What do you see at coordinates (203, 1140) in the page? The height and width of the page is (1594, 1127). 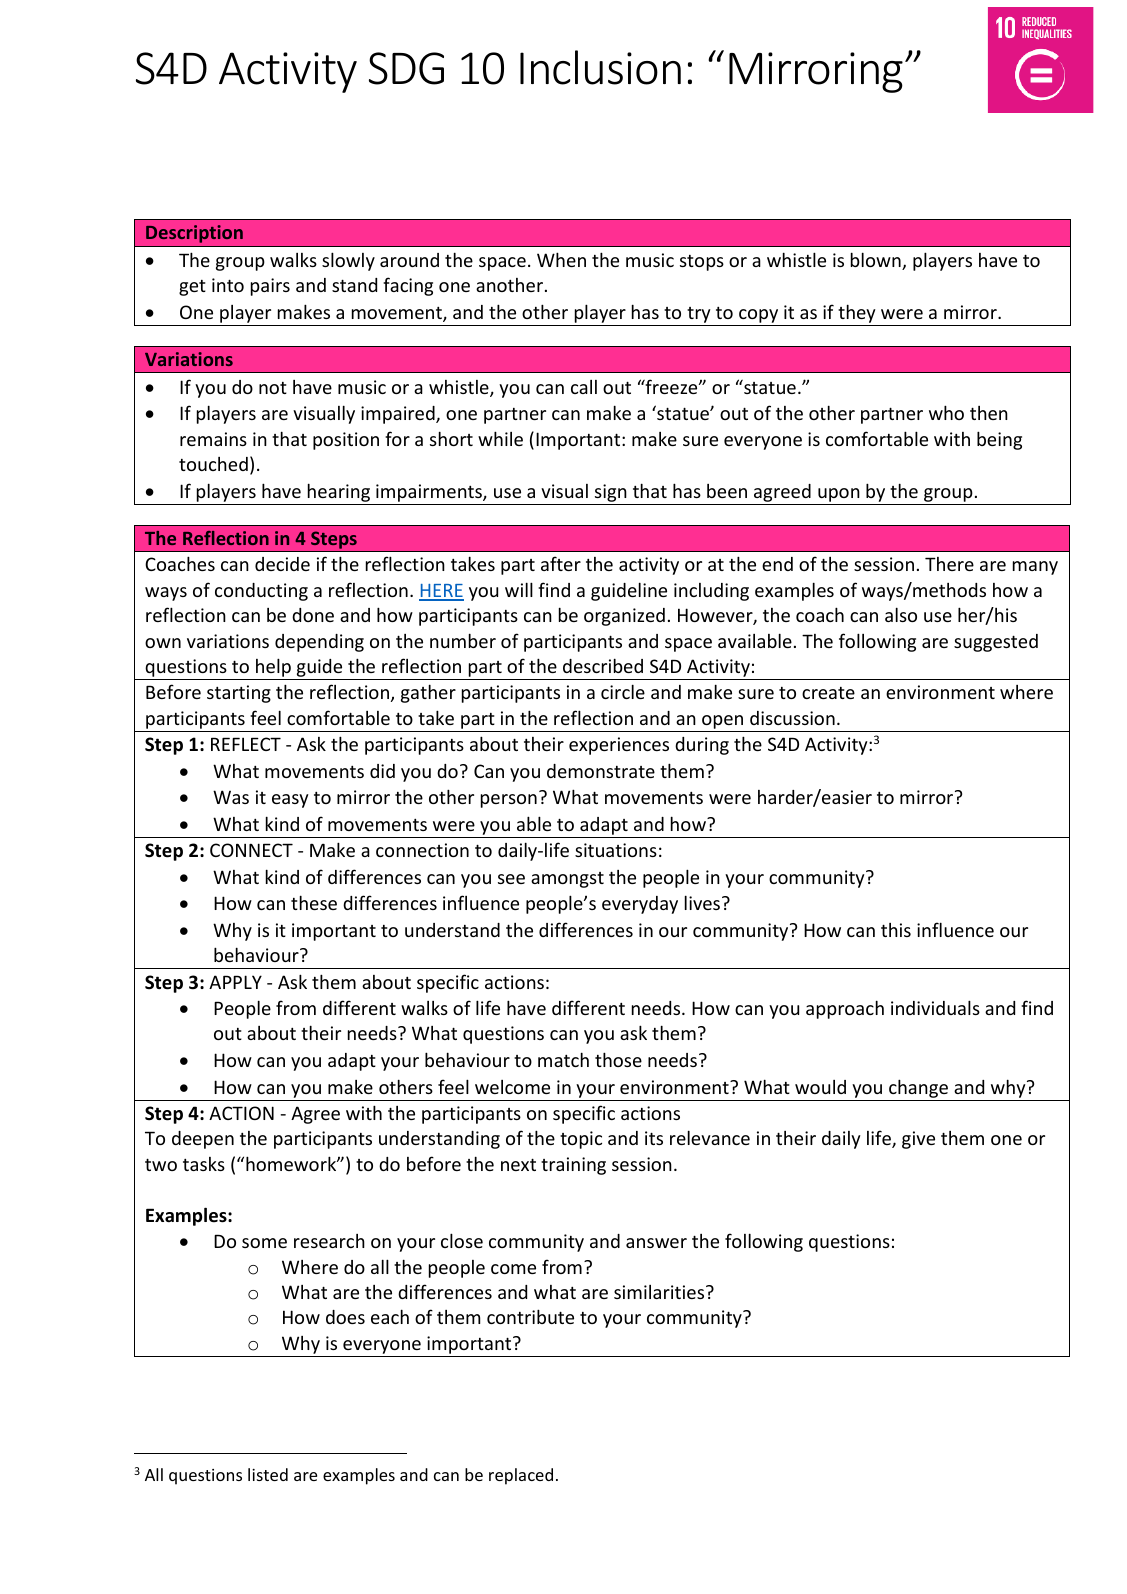 I see `deepen` at bounding box center [203, 1140].
